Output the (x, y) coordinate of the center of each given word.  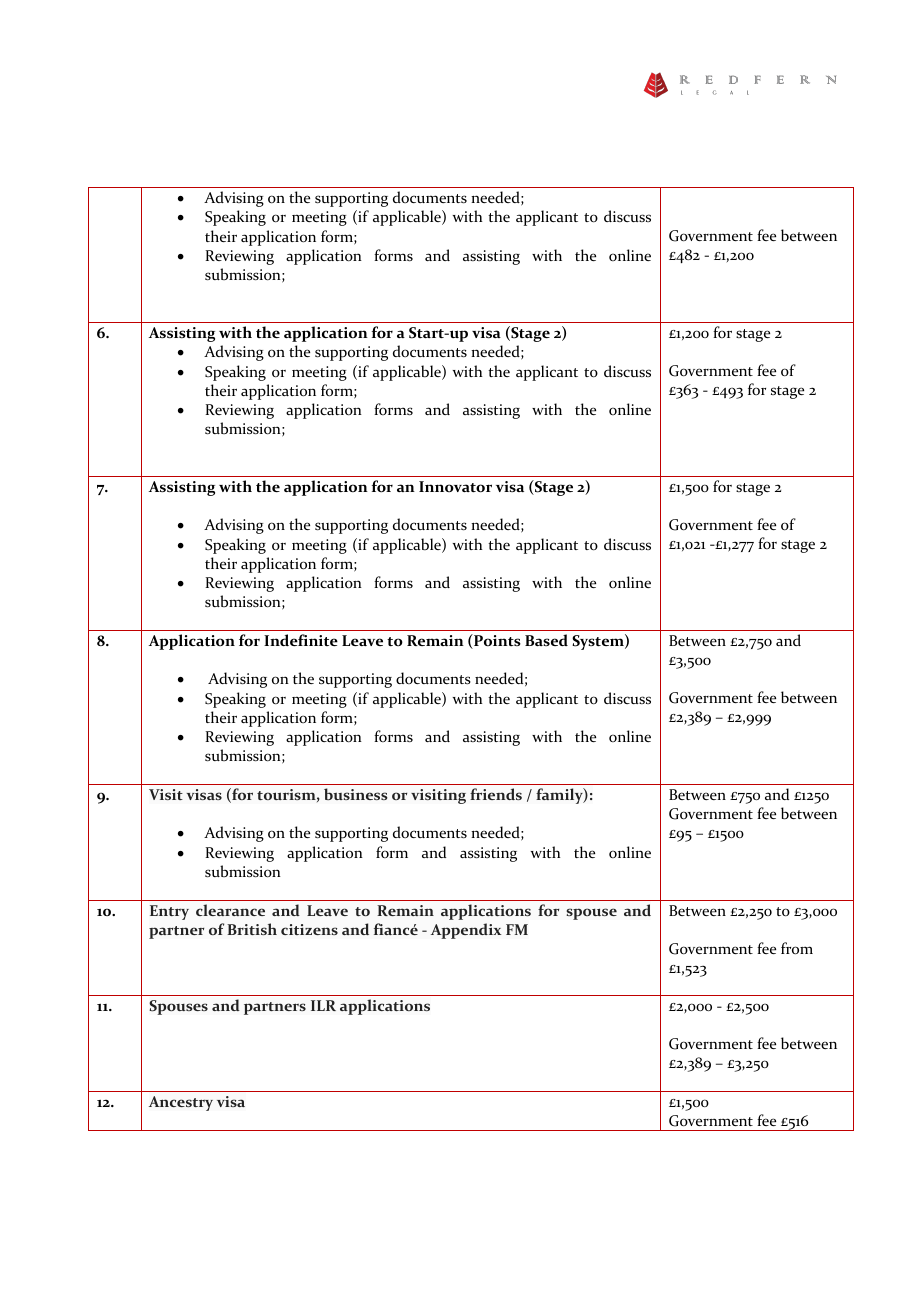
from (797, 948)
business (356, 794)
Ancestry (181, 1103)
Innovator (455, 487)
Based (546, 640)
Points (496, 641)
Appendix (466, 931)
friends (496, 794)
